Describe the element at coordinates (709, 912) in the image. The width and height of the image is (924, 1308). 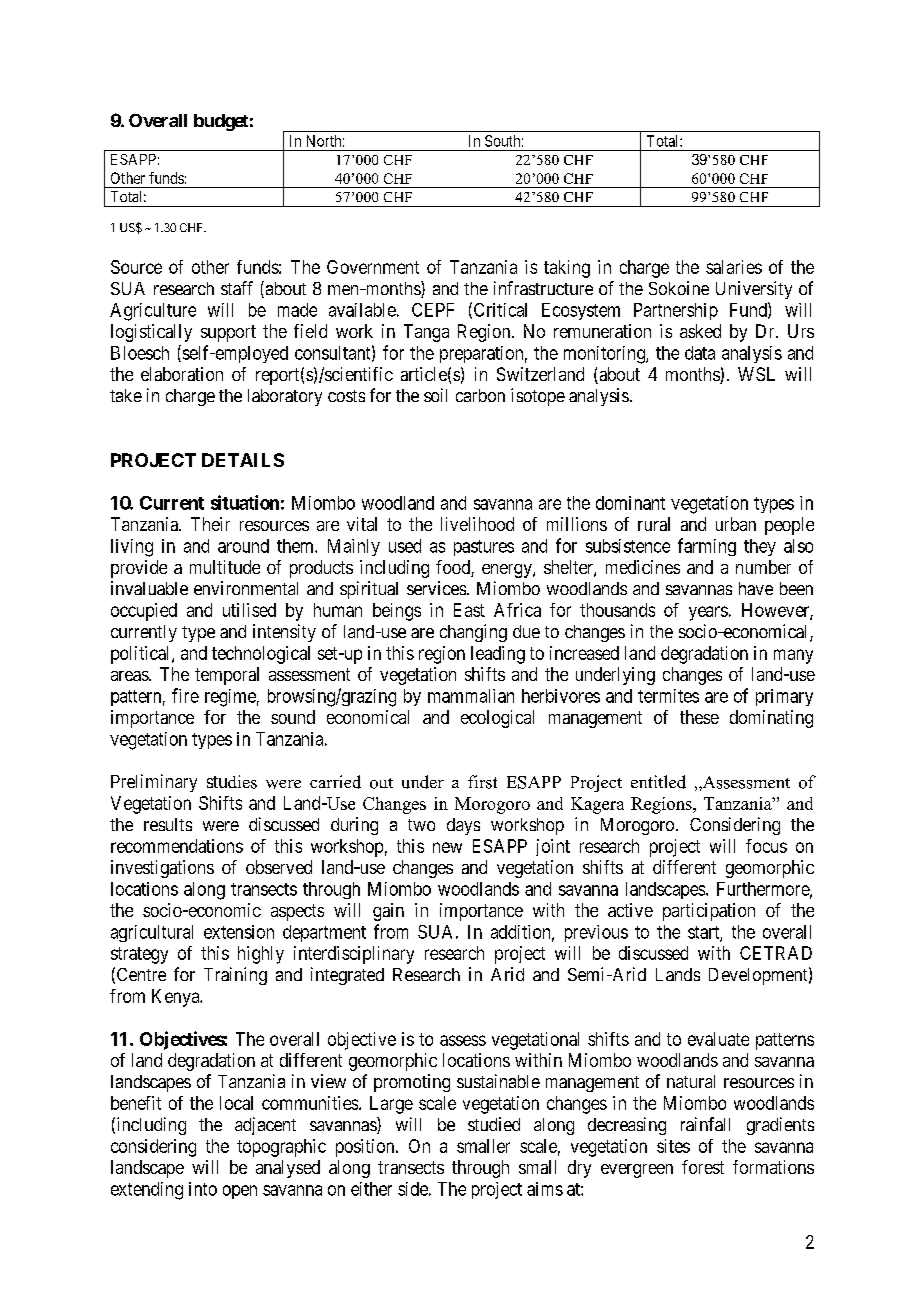
I see `participation` at that location.
